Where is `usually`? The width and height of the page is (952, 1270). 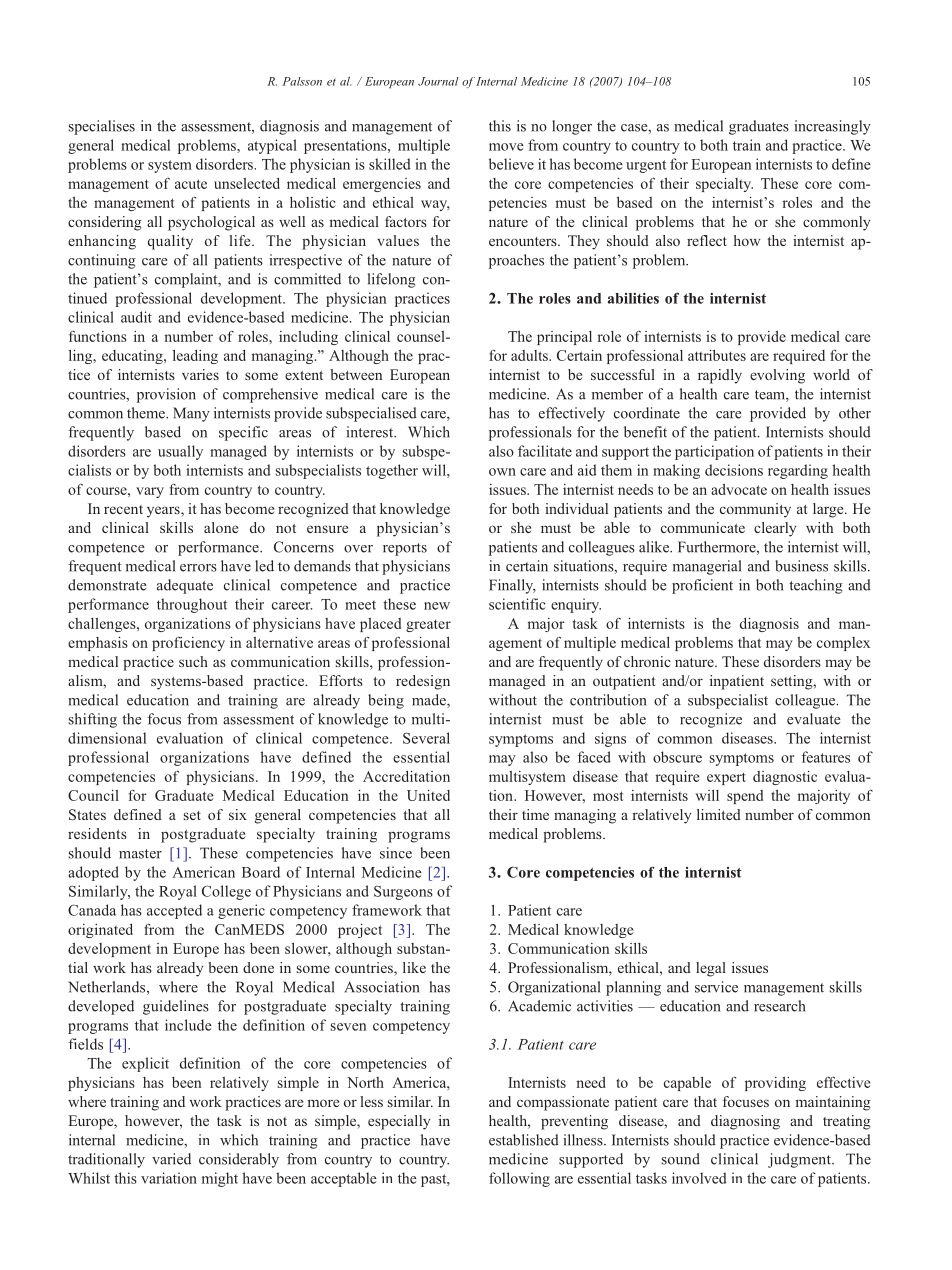 usually is located at coordinates (180, 452).
